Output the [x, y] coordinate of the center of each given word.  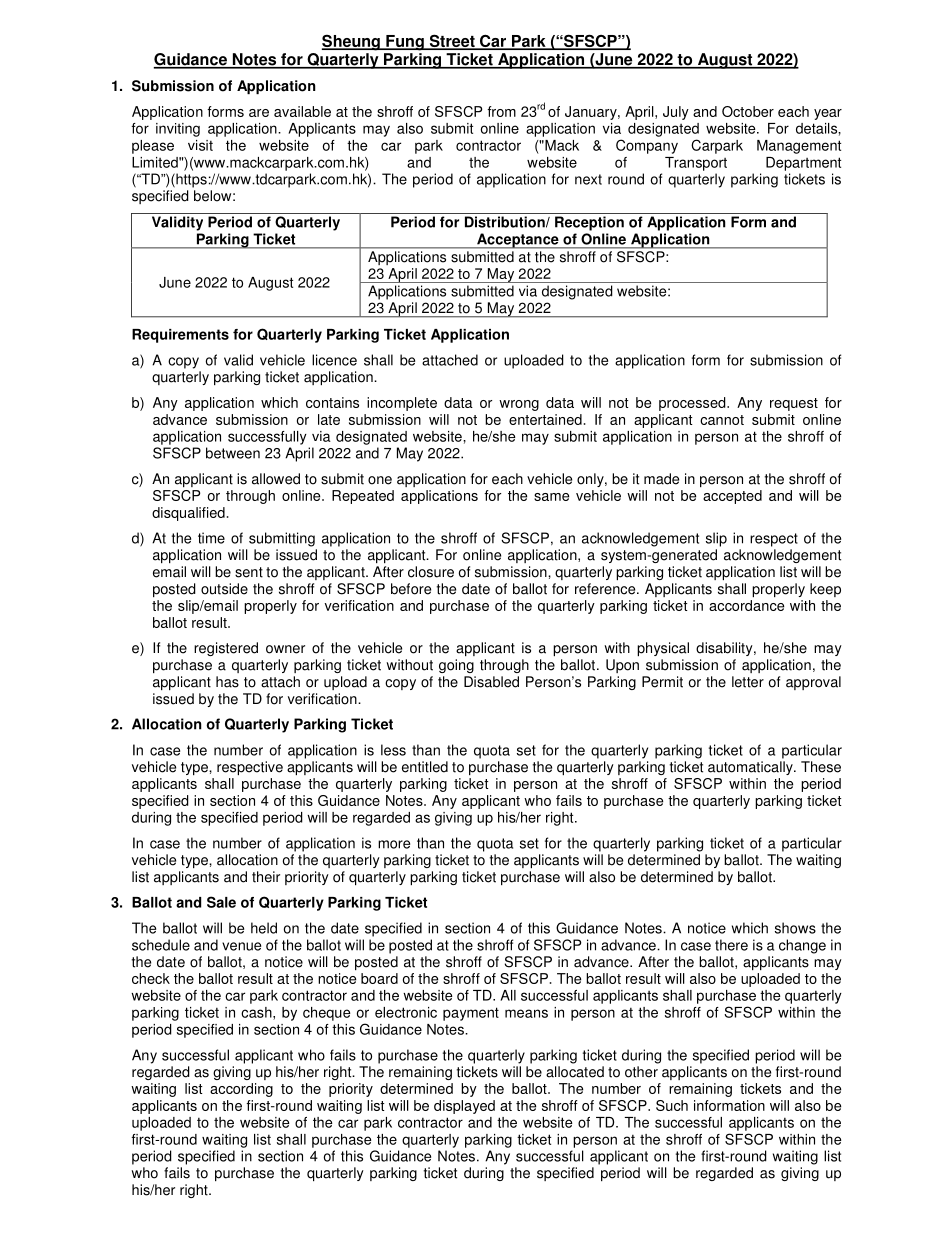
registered [226, 649]
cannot [722, 420]
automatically [751, 768]
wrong [519, 405]
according [241, 1090]
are [259, 113]
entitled [425, 767]
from [501, 111]
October [748, 111]
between [233, 453]
